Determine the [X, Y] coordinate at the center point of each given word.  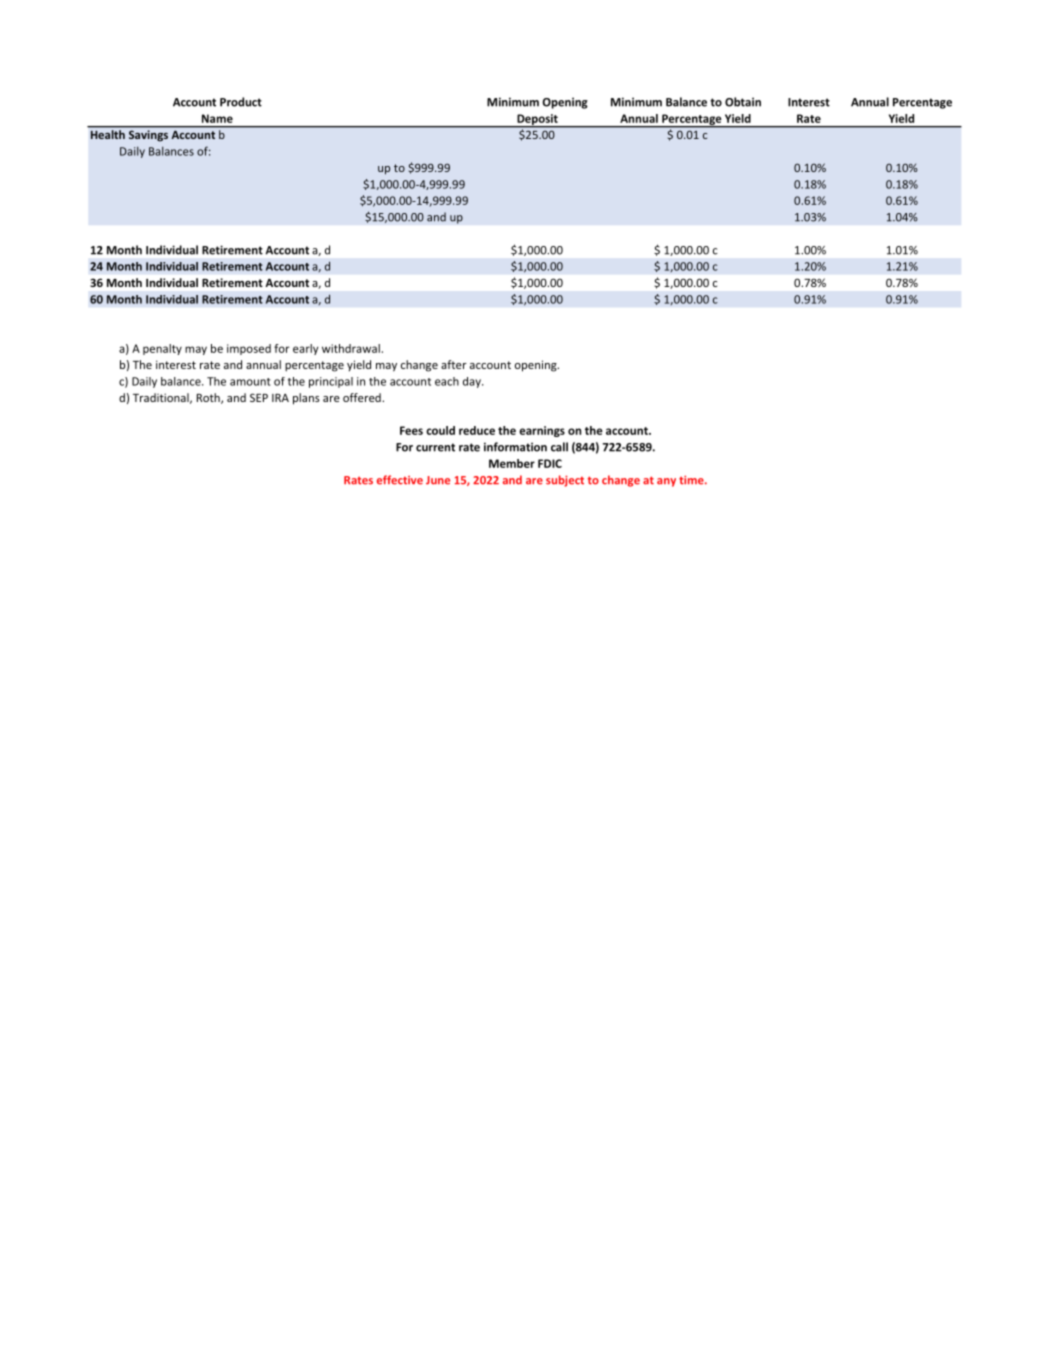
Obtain [743, 102]
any [666, 482]
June [438, 480]
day [473, 382]
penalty [162, 349]
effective [400, 480]
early [306, 349]
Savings [148, 135]
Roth [209, 398]
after [454, 364]
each [447, 381]
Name [217, 118]
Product [241, 102]
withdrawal [351, 348]
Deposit [537, 120]
